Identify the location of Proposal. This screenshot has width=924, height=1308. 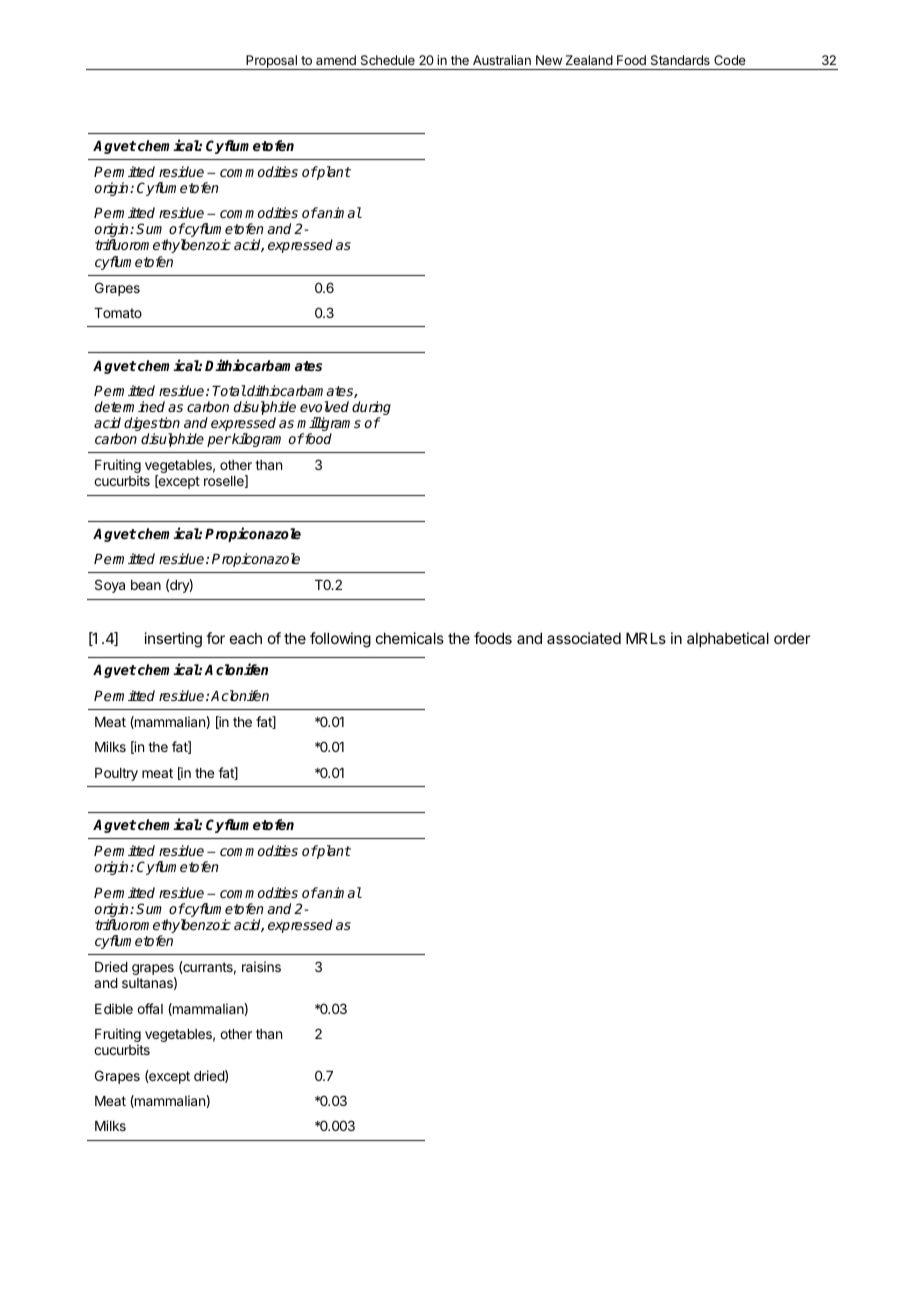
(271, 62).
